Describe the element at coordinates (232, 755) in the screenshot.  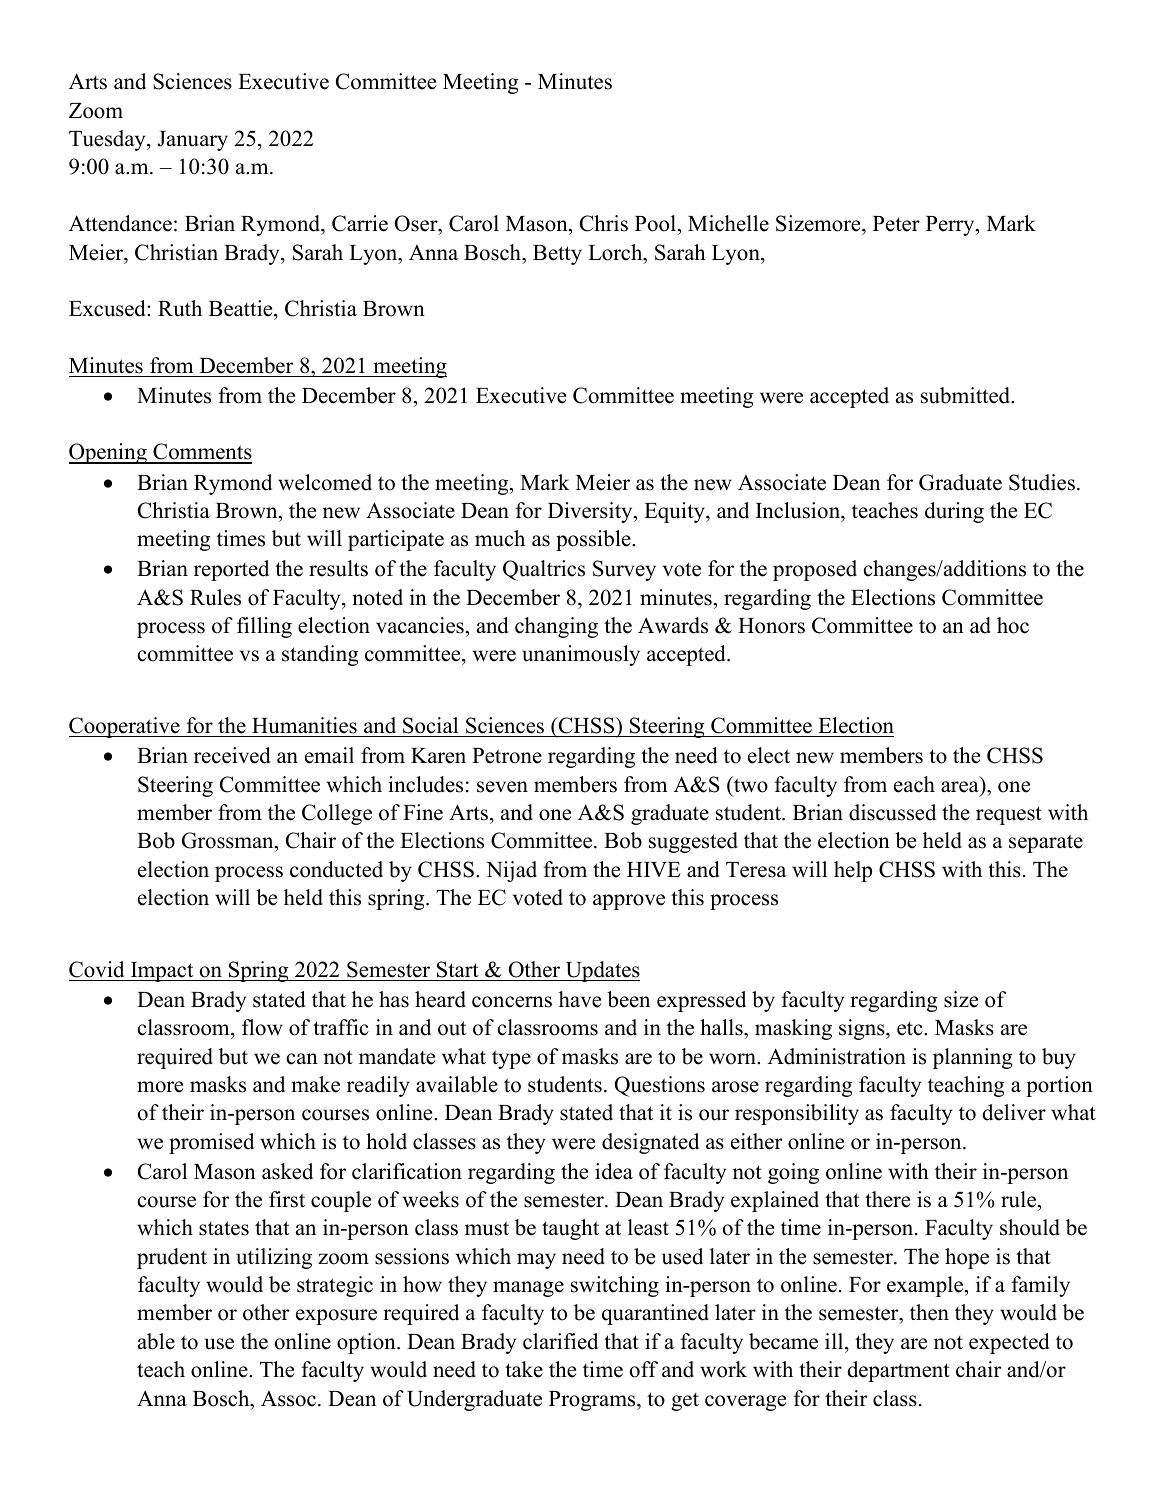
I see `received` at that location.
